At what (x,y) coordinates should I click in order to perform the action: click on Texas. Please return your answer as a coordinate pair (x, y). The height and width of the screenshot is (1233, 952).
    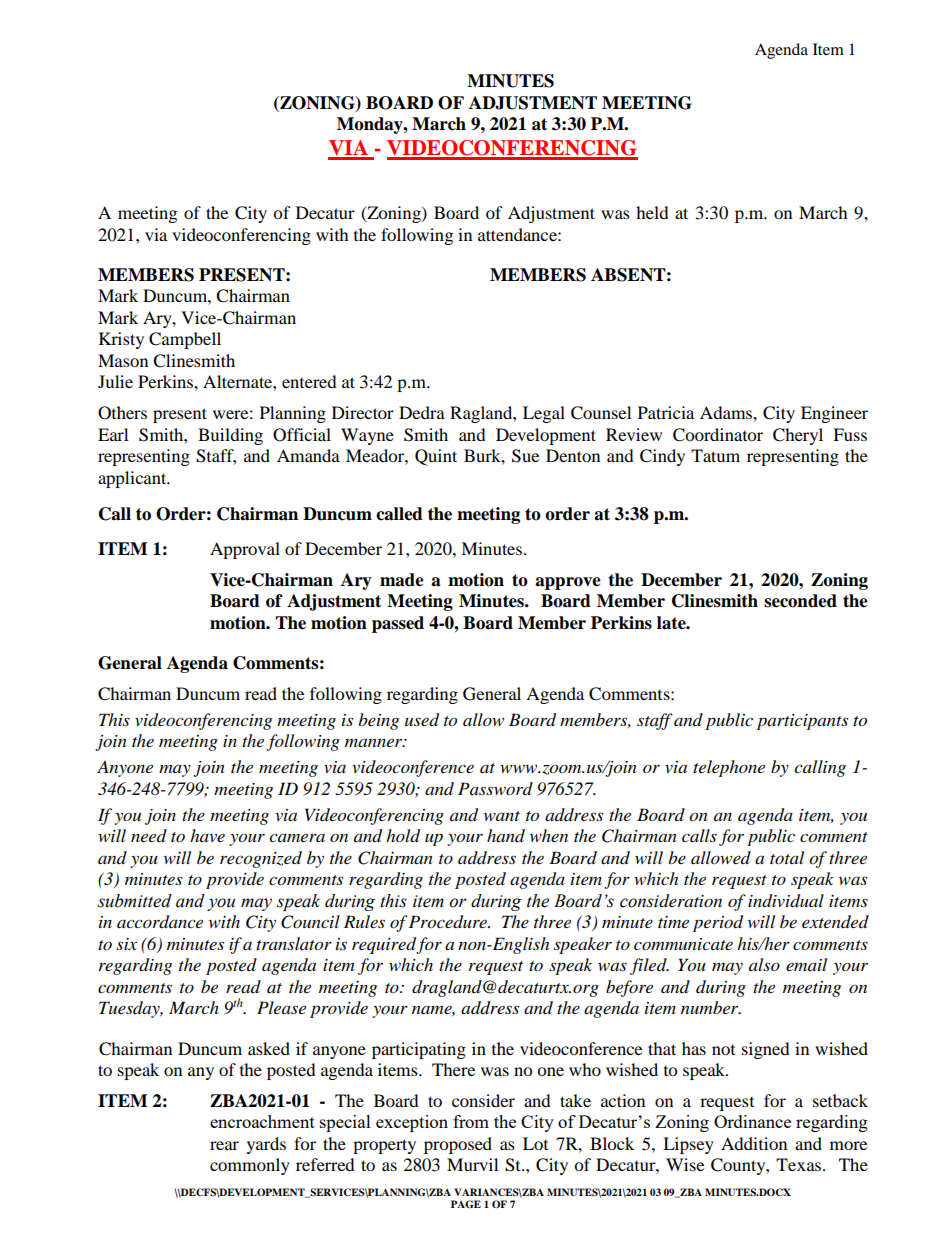
    Looking at the image, I should click on (800, 1164).
